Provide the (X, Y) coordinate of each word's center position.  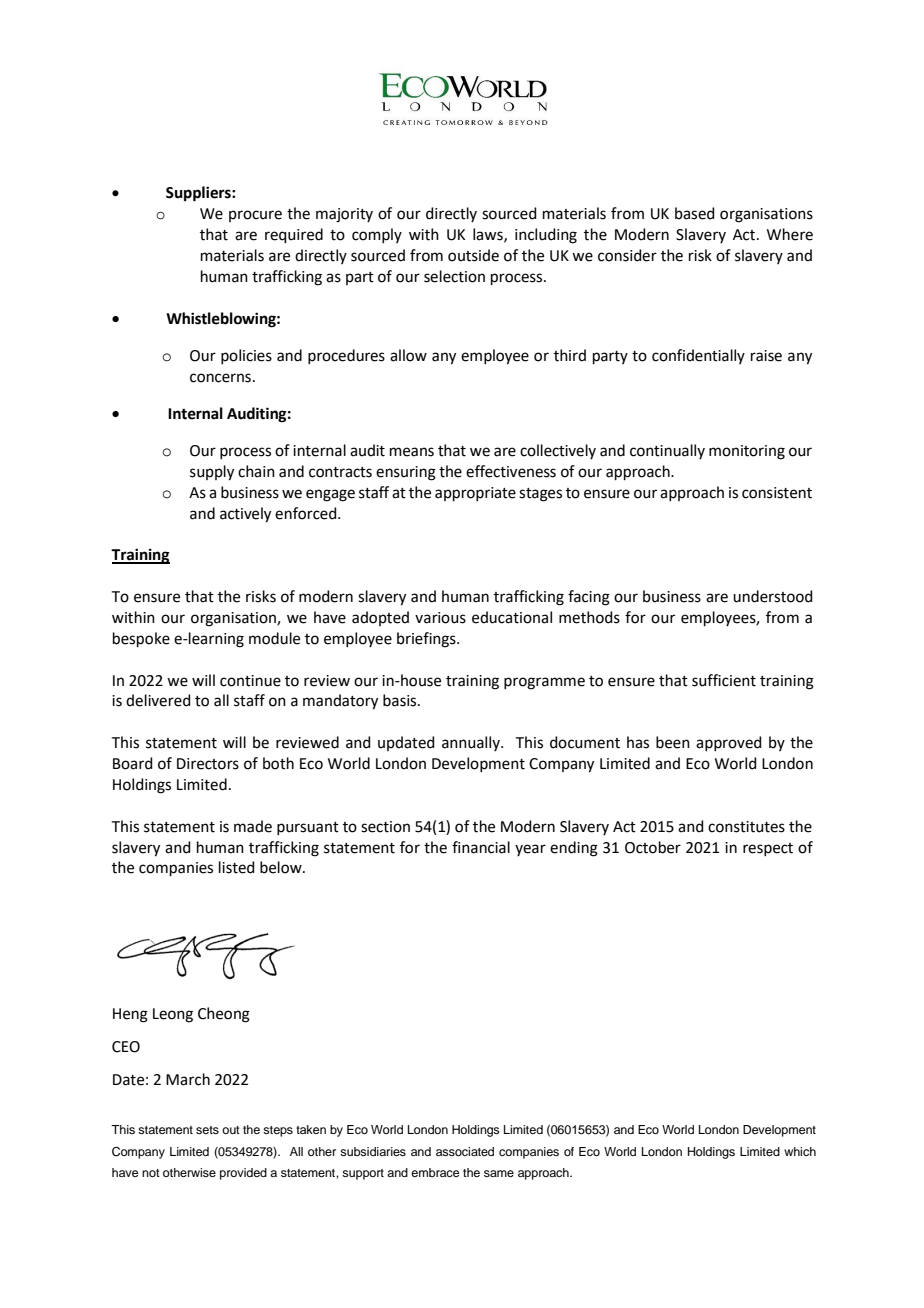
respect (768, 849)
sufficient (724, 680)
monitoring (747, 452)
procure (255, 216)
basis (401, 700)
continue (250, 681)
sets (207, 1130)
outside (473, 255)
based (695, 213)
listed (237, 867)
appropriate (475, 494)
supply (212, 473)
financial (481, 847)
